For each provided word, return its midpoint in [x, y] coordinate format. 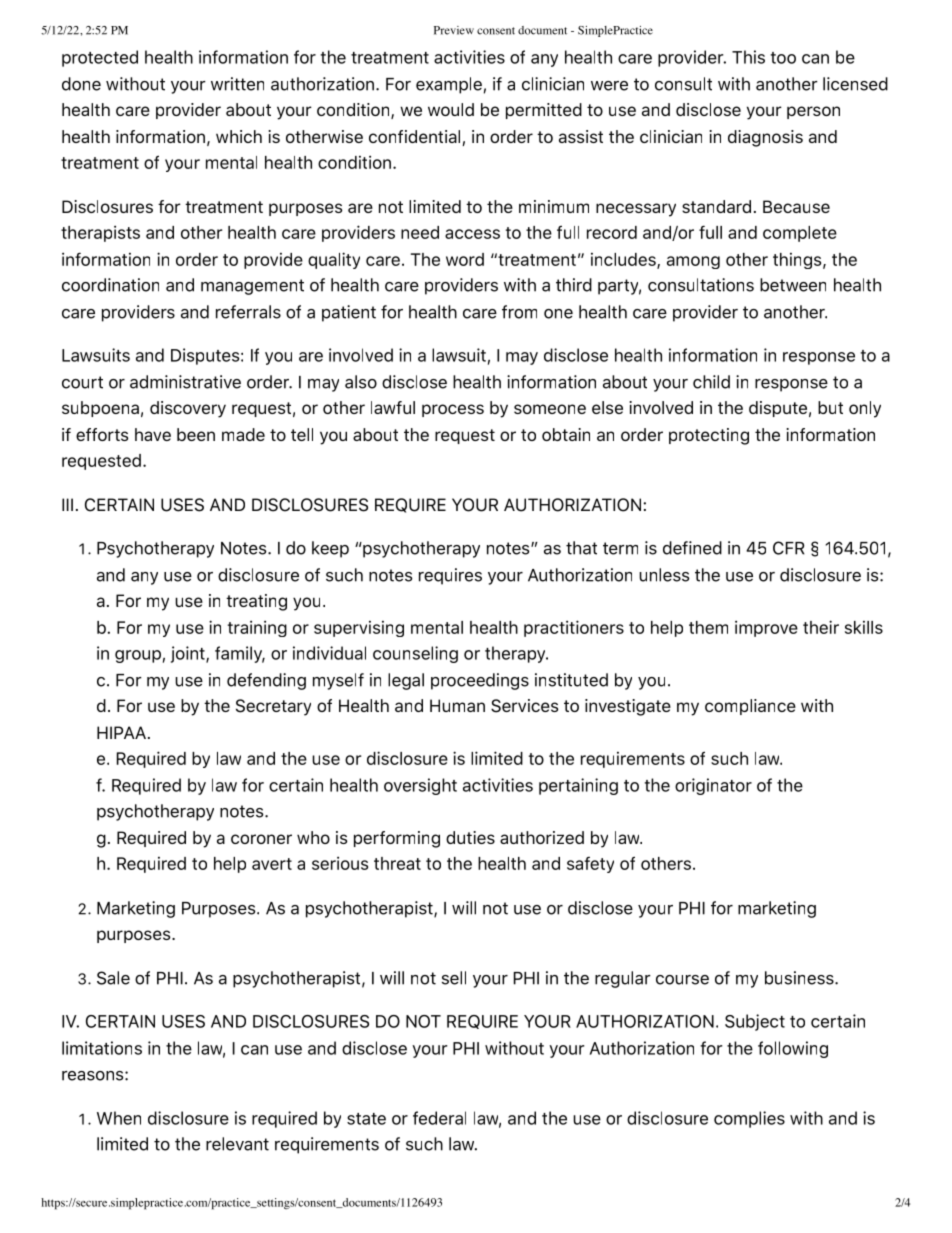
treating [256, 602]
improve [766, 628]
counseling [415, 654]
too [783, 58]
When [119, 1118]
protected [100, 58]
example [449, 85]
